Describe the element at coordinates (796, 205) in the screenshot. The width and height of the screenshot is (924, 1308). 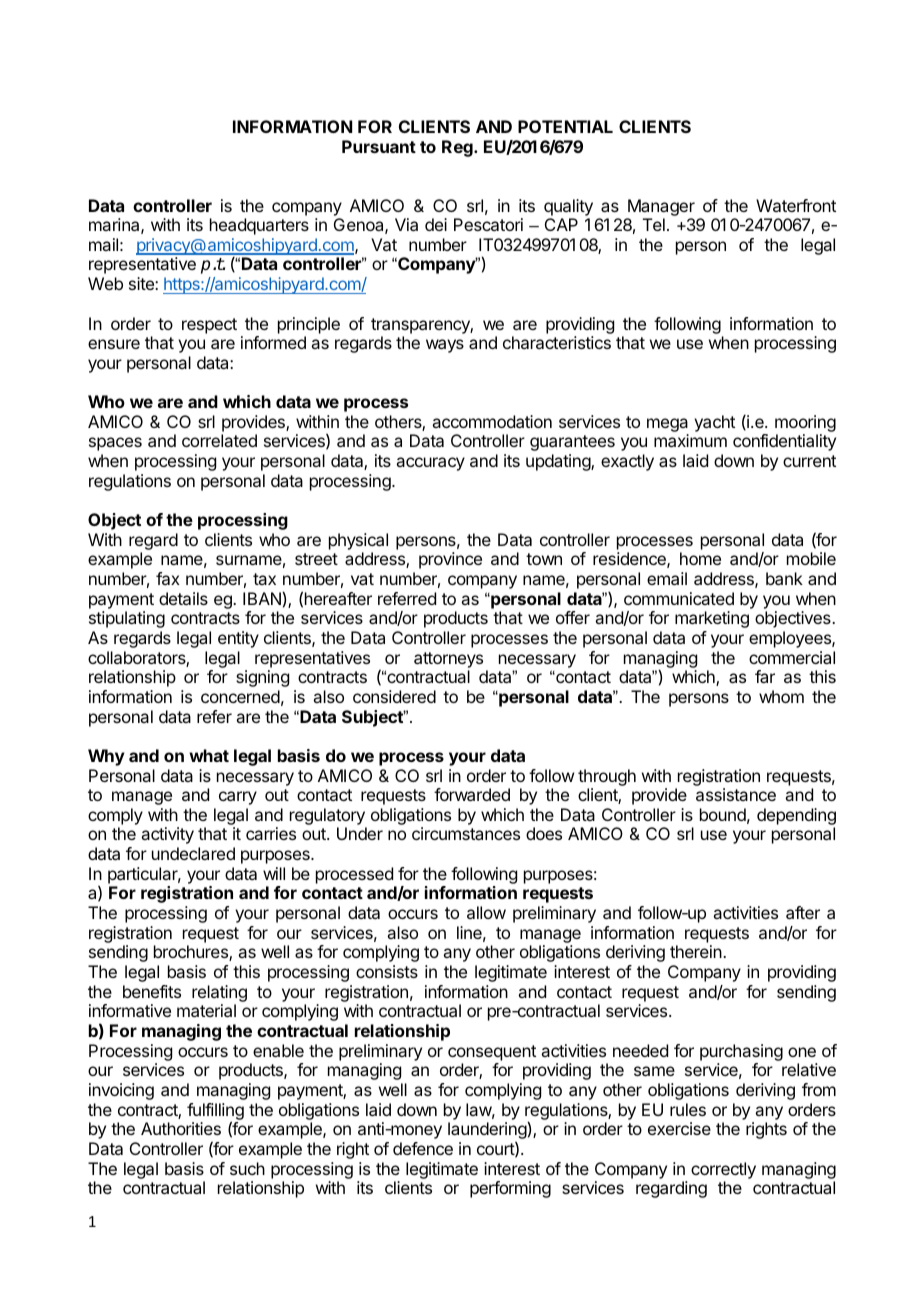
I see `Waterfront` at that location.
